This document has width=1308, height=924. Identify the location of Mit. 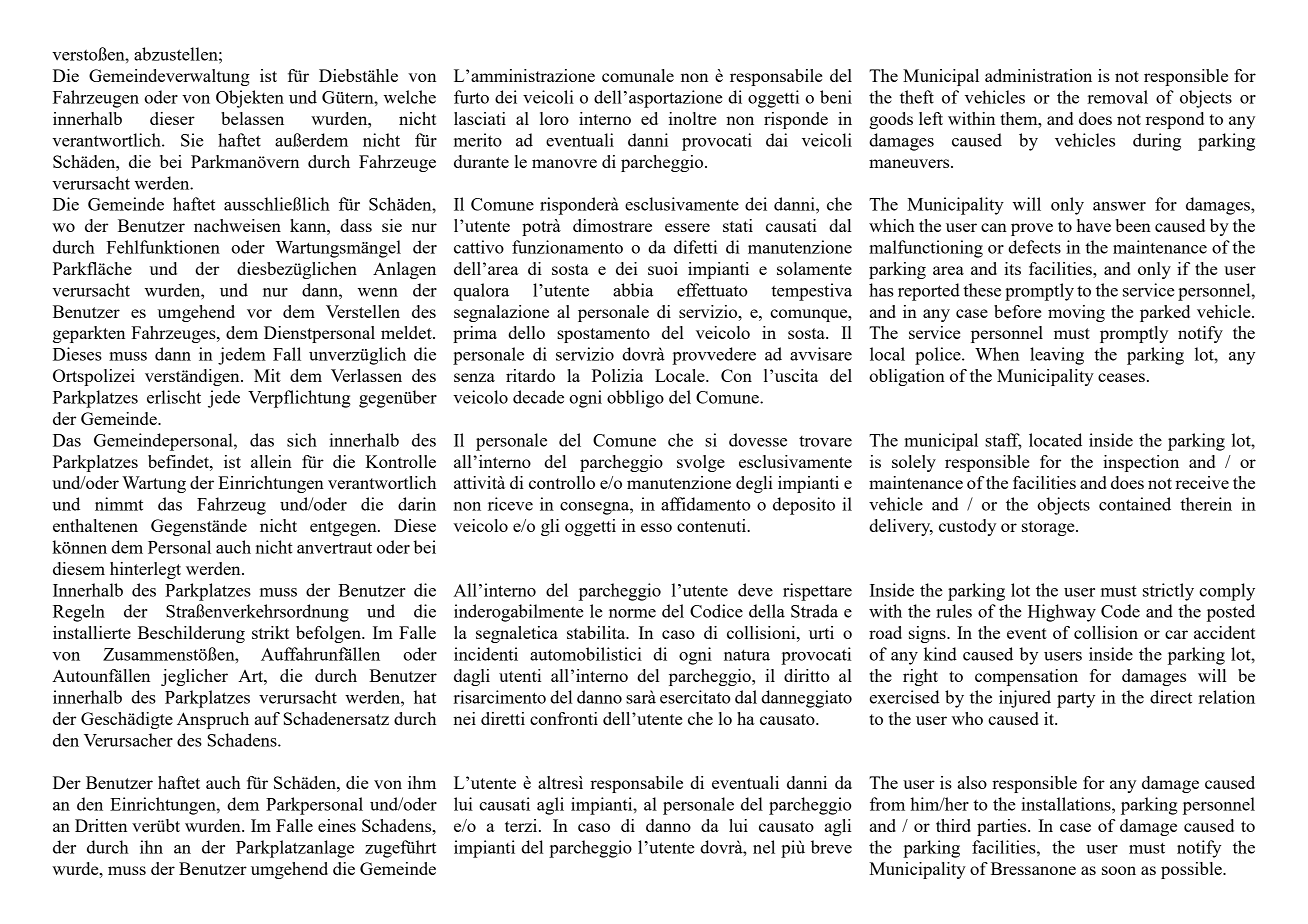
(267, 375).
